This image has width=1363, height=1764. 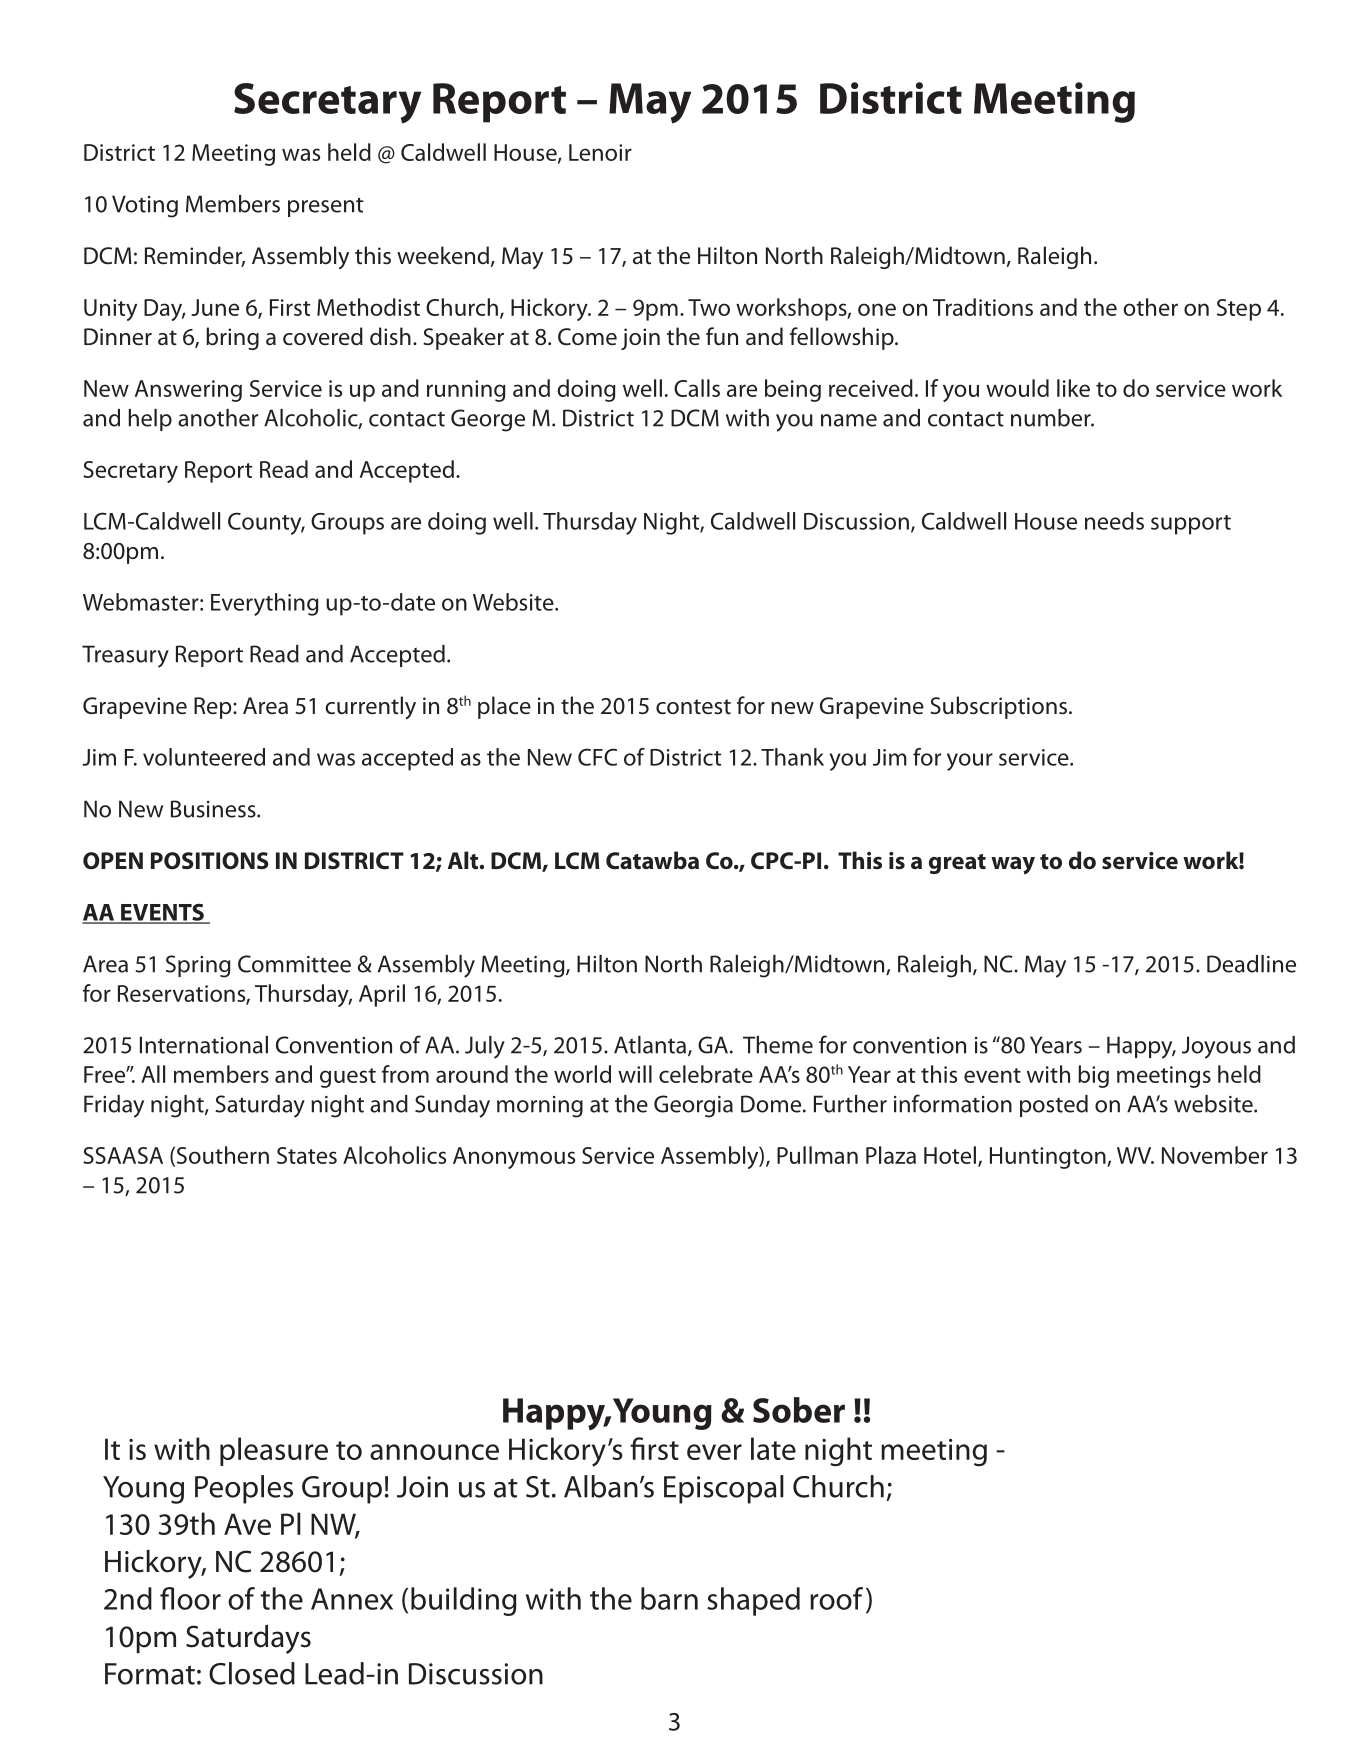 I want to click on shaped, so click(x=753, y=1601).
